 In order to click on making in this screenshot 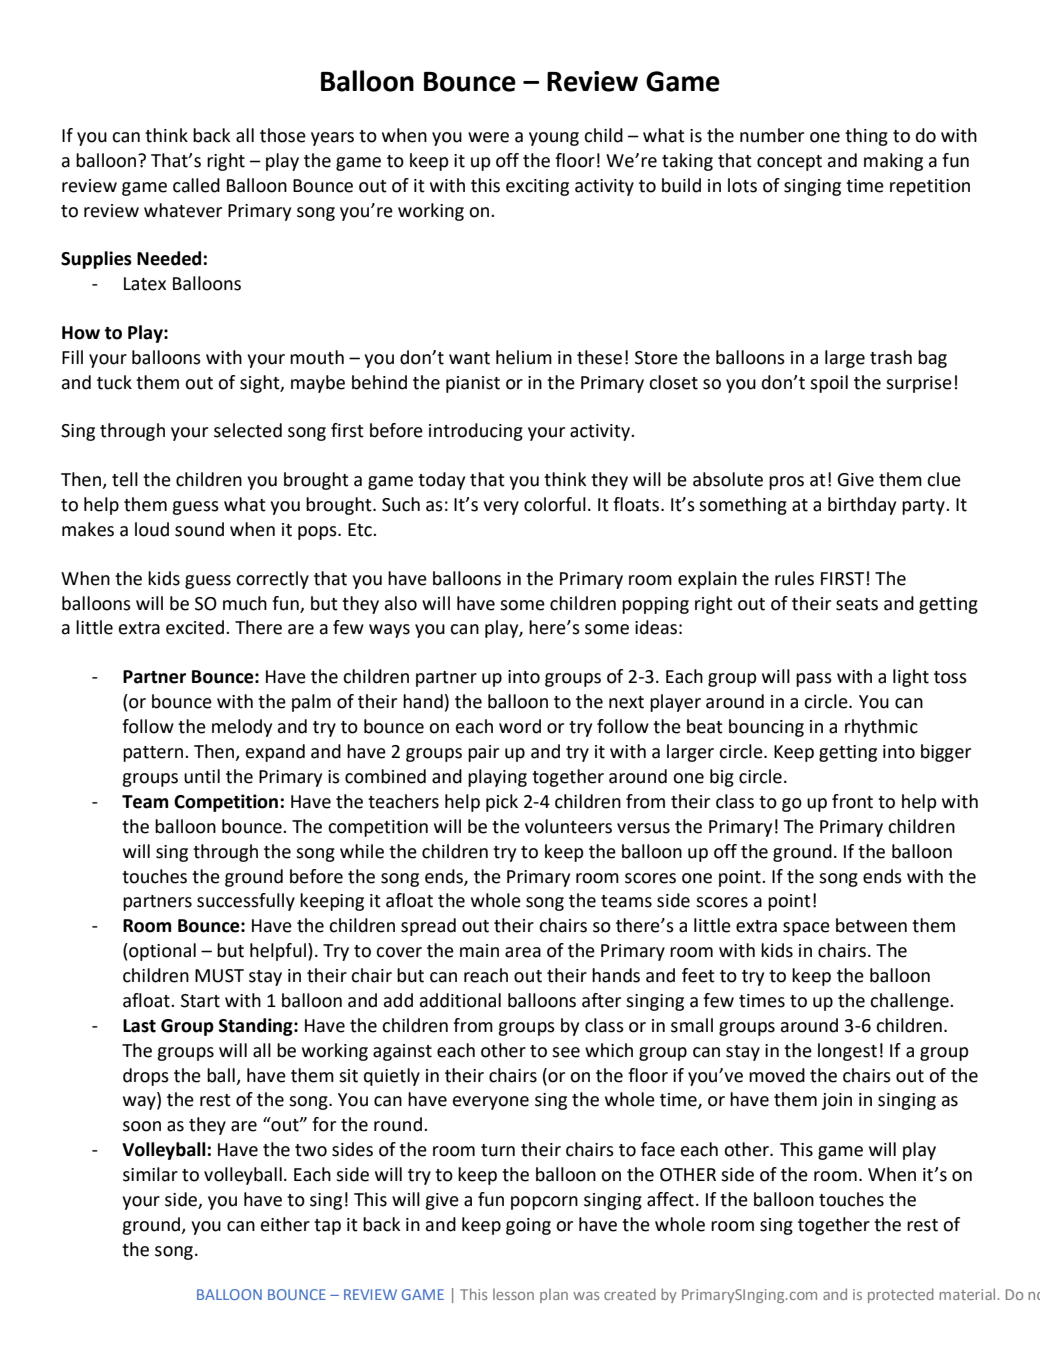, I will do `click(893, 162)`.
